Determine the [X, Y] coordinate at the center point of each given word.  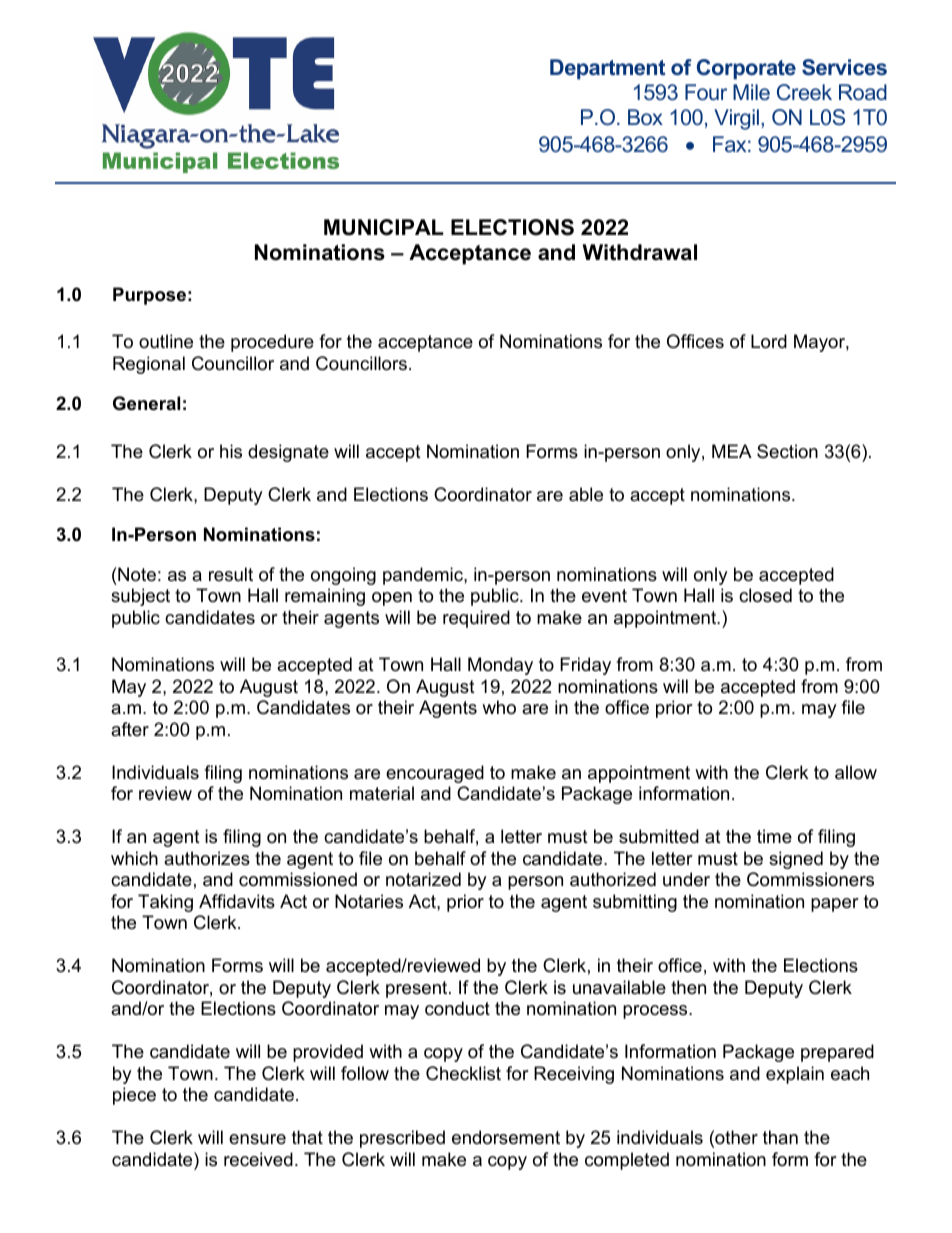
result [231, 574]
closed [765, 595]
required [476, 619]
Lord [769, 341]
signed [796, 860]
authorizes [207, 858]
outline [166, 341]
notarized [423, 879]
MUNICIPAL [383, 227]
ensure [257, 1139]
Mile [751, 92]
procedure [272, 343]
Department [607, 69]
